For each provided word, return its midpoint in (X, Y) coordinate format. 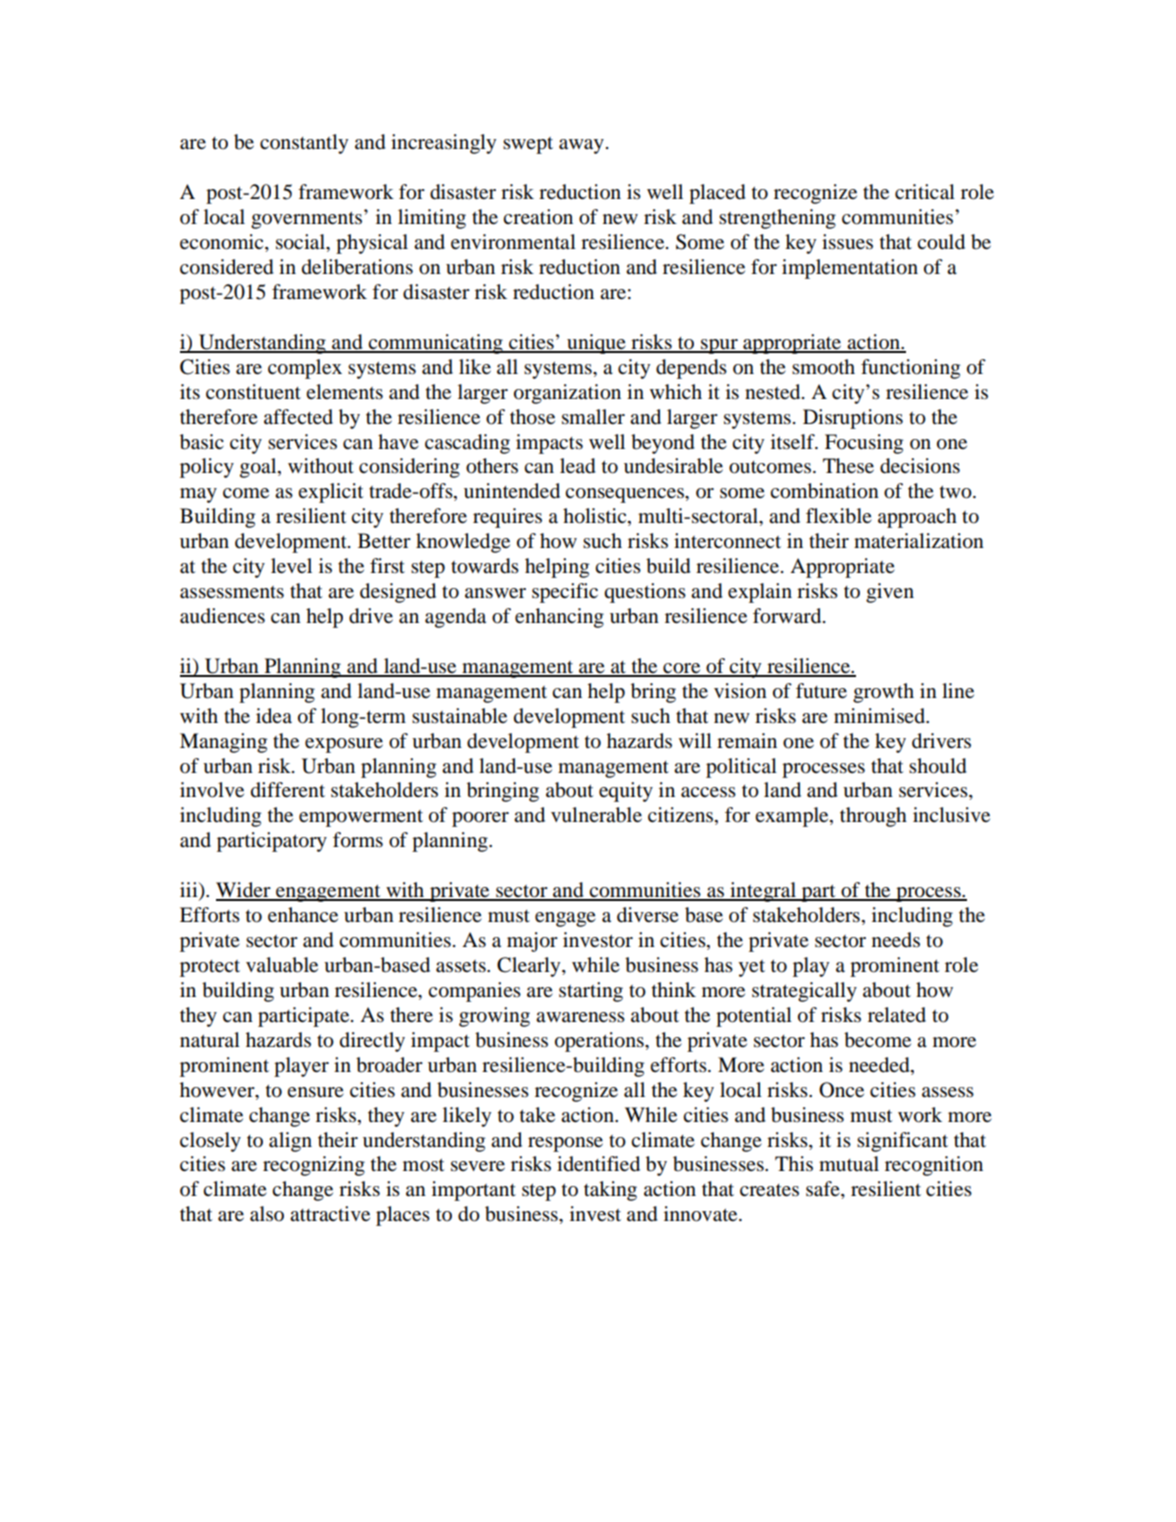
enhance (303, 915)
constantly (304, 144)
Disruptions (853, 419)
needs (896, 940)
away (581, 146)
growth (883, 693)
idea (274, 716)
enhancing (559, 618)
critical (925, 192)
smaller (593, 417)
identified (598, 1164)
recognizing (314, 1166)
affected (298, 417)
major (532, 942)
